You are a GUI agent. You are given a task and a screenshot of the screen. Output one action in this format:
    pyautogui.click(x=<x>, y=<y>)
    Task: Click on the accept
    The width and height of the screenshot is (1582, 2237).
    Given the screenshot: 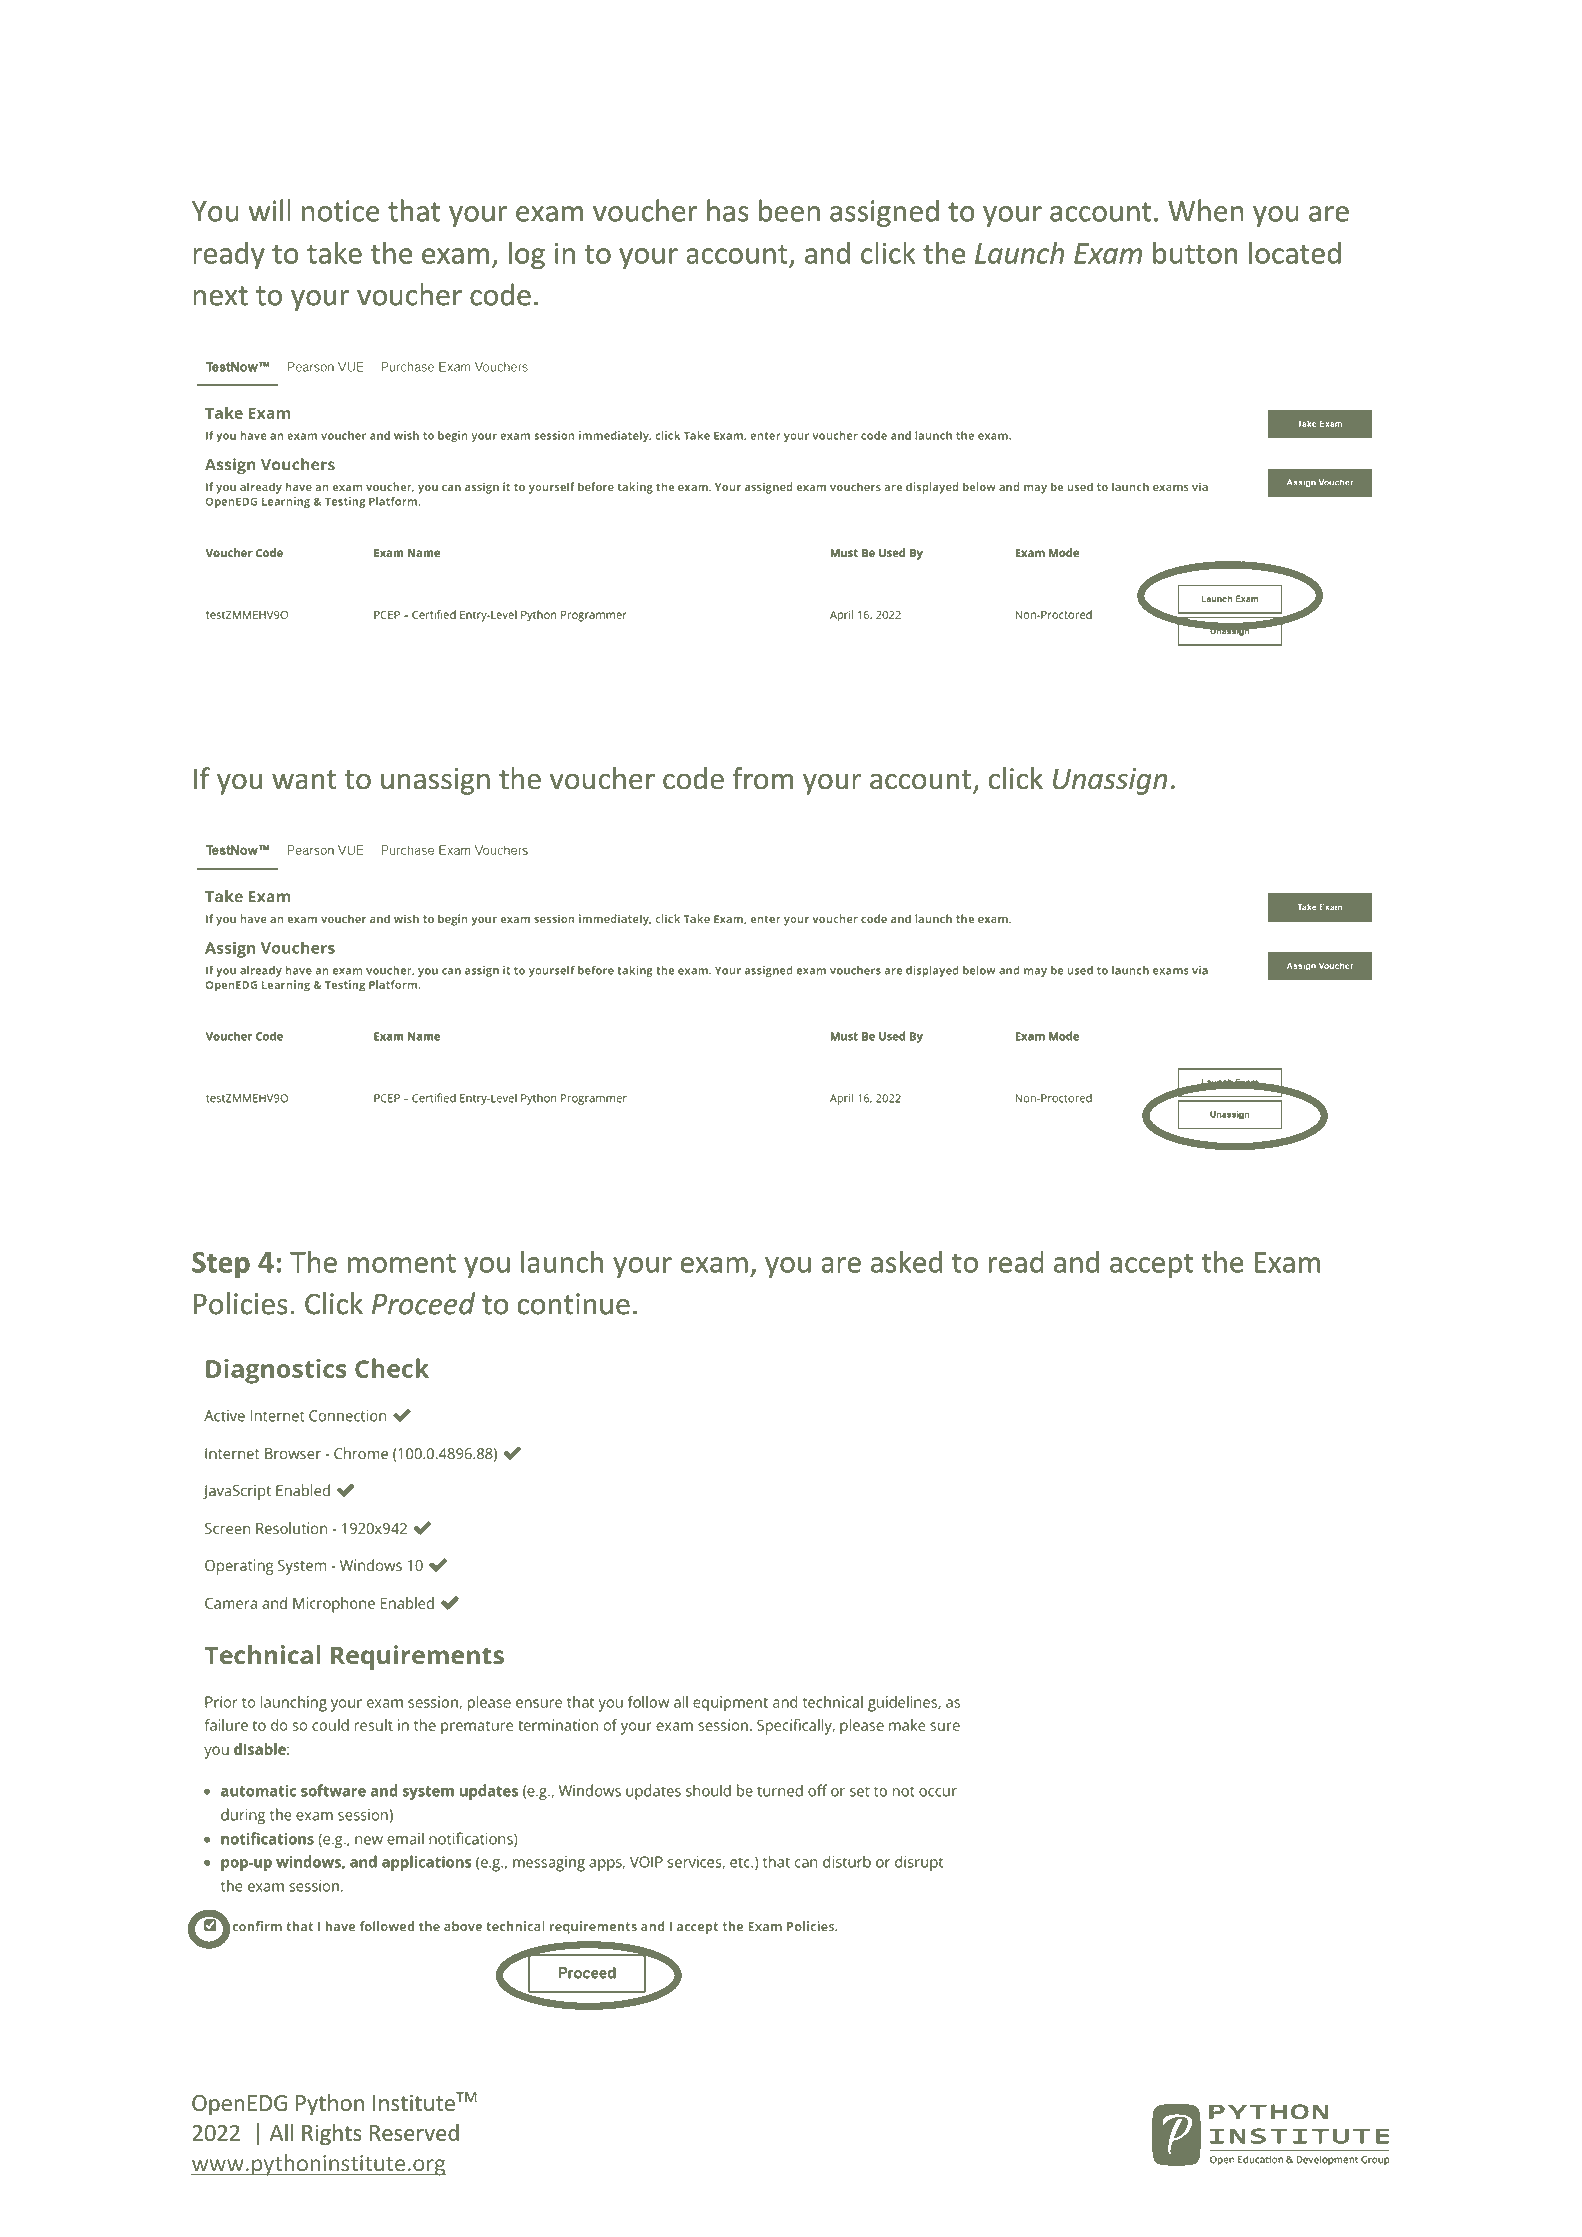 What is the action you would take?
    pyautogui.click(x=1151, y=1265)
